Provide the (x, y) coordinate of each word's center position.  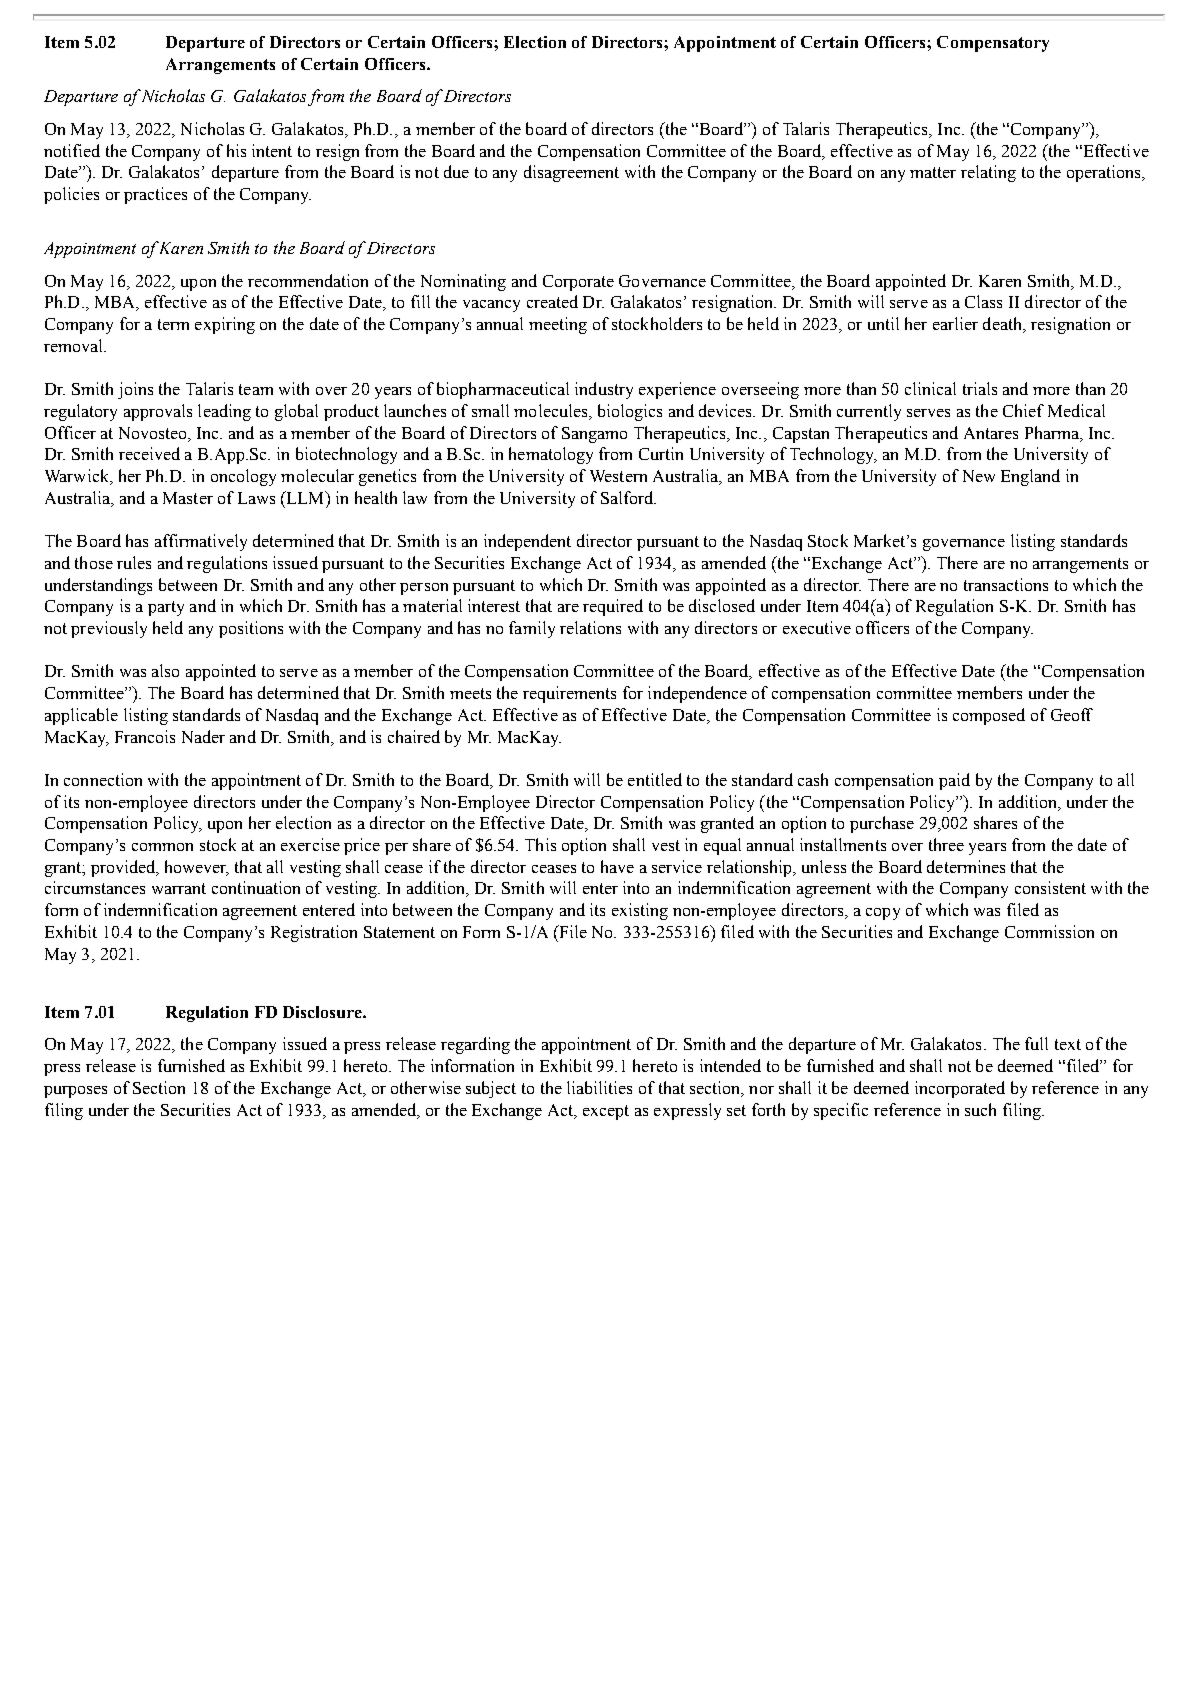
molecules (552, 412)
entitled (655, 779)
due (456, 171)
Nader (203, 736)
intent (272, 150)
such (980, 1109)
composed (989, 716)
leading (224, 412)
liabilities (599, 1087)
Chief (1023, 410)
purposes (75, 1092)
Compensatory (993, 44)
